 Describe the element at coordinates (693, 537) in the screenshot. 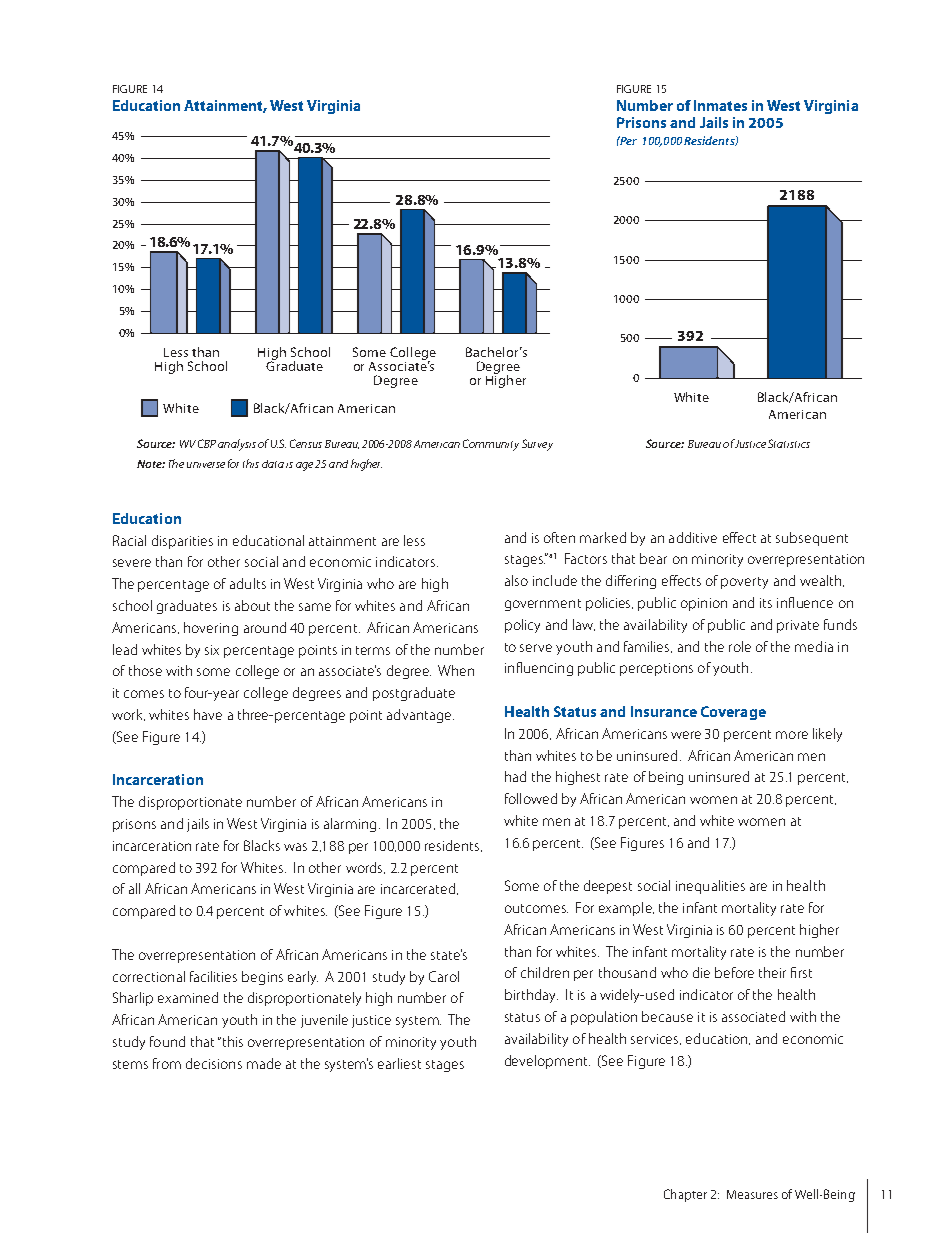

I see `additive` at that location.
